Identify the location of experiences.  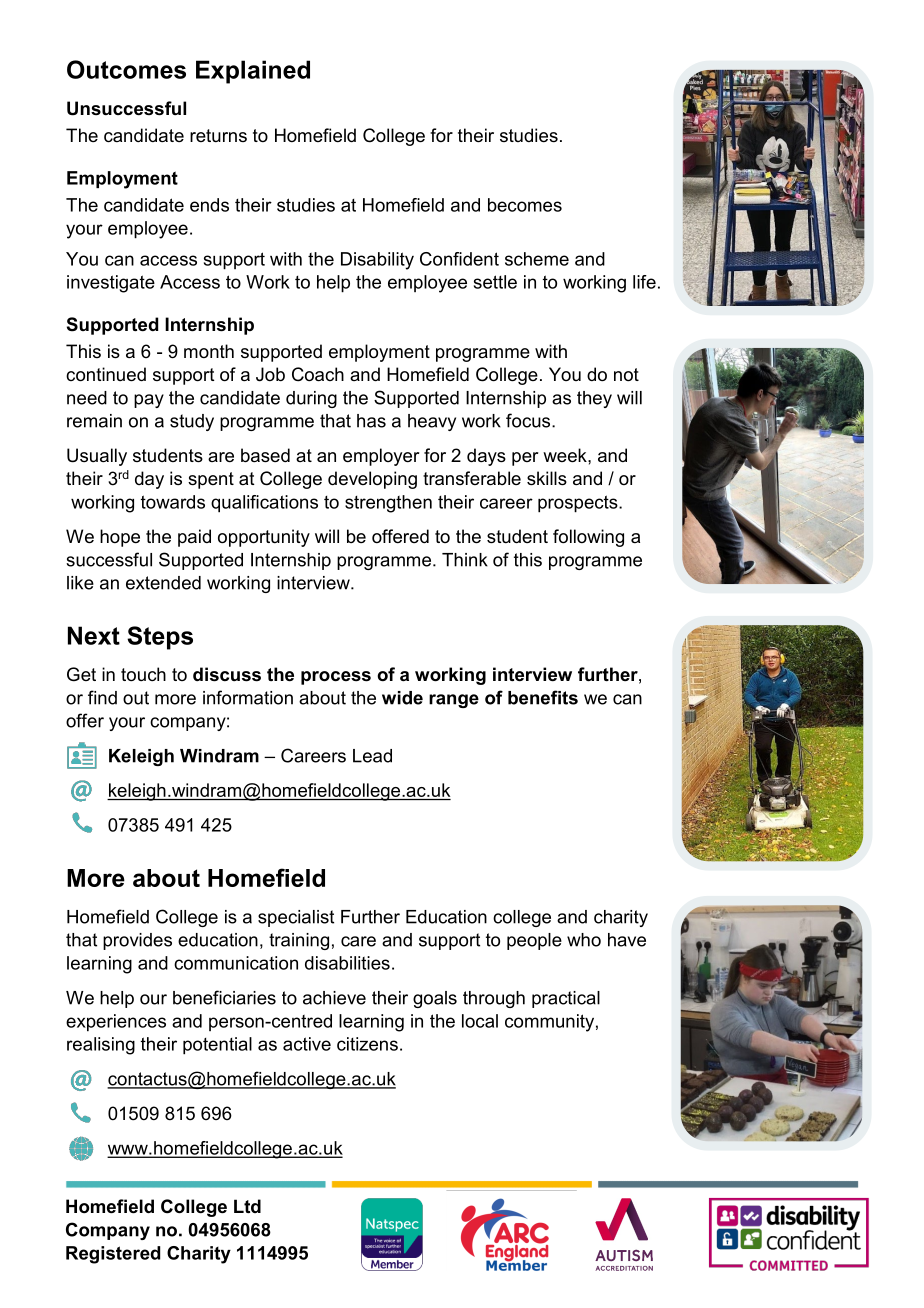
(116, 1023).
